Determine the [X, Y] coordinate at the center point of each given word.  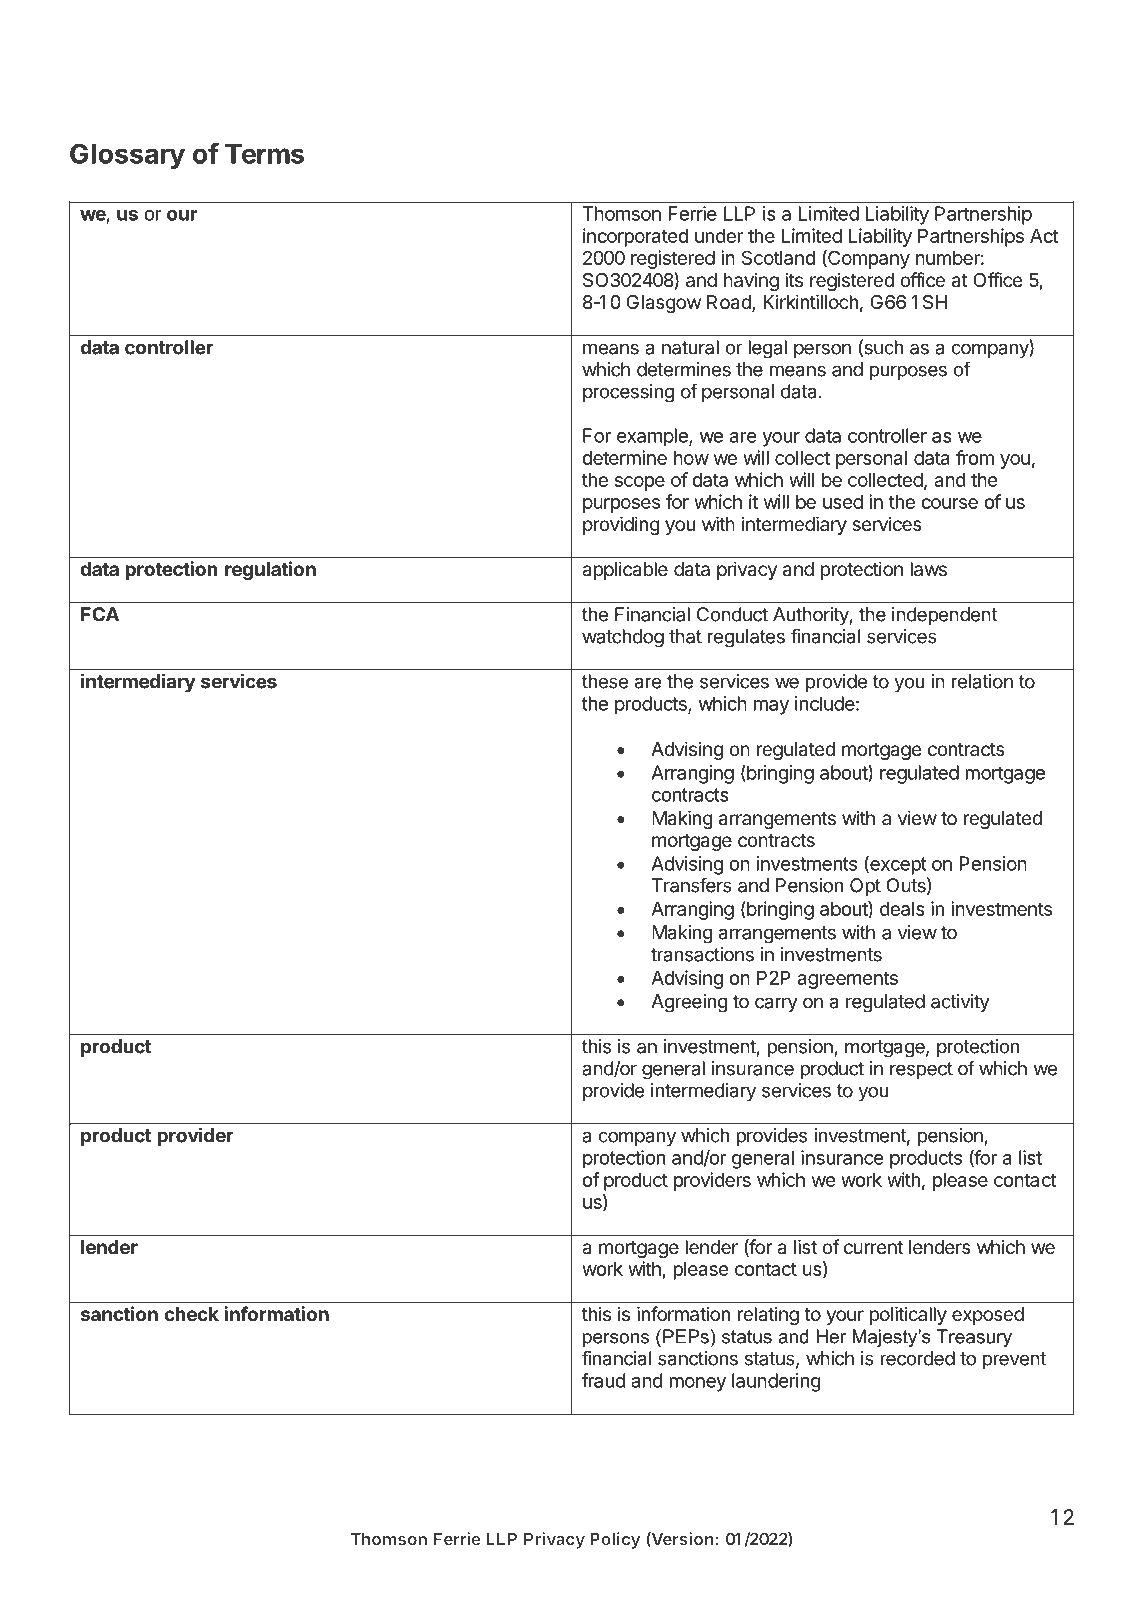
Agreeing [689, 1003]
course [949, 503]
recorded [917, 1358]
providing [621, 525]
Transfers [692, 885]
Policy [615, 1540]
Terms [264, 154]
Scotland [778, 257]
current [873, 1247]
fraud [603, 1380]
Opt [865, 887]
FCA [100, 614]
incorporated [635, 237]
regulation [270, 570]
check [191, 1314]
